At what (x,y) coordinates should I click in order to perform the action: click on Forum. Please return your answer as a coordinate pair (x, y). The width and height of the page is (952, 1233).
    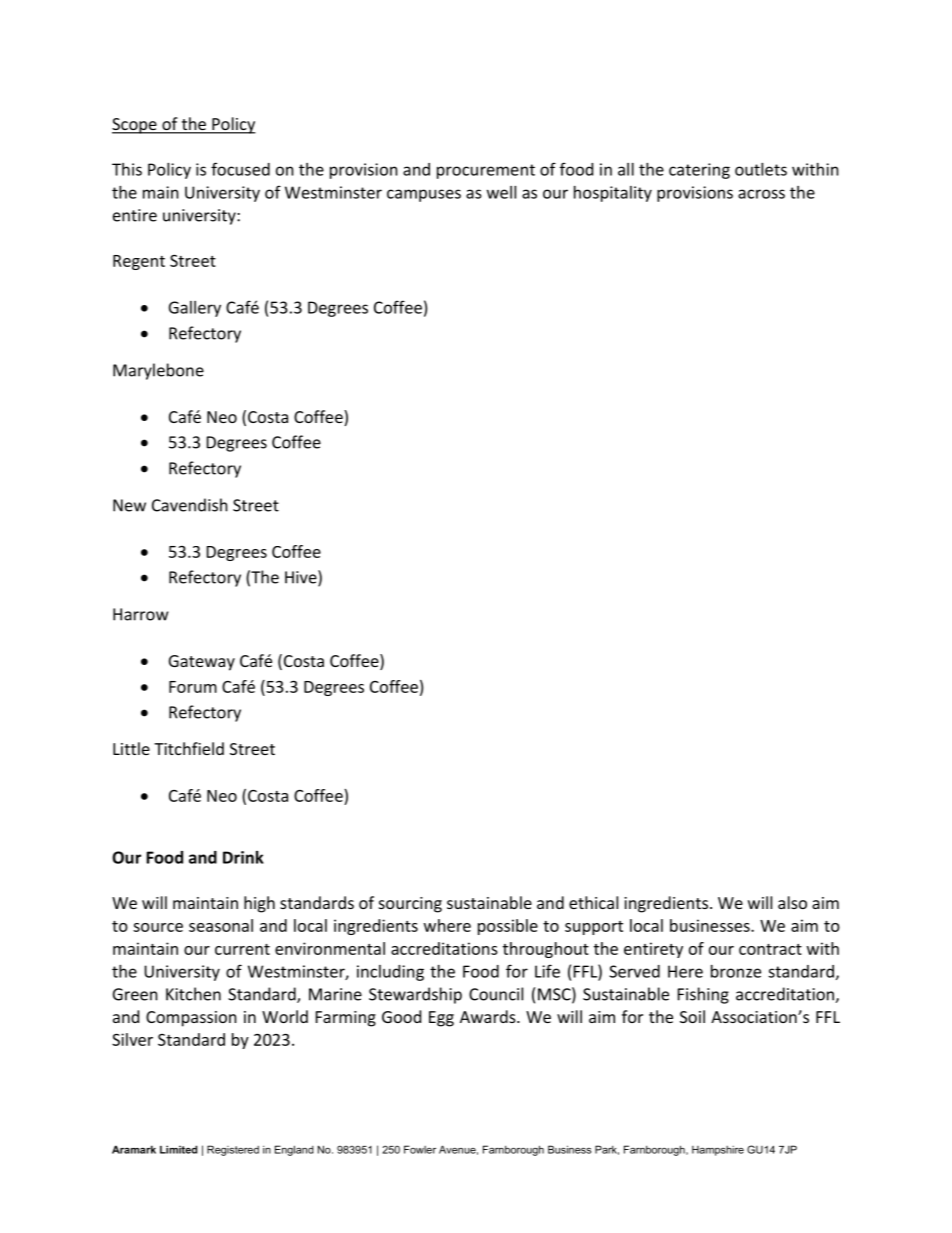
    Looking at the image, I should click on (193, 687).
